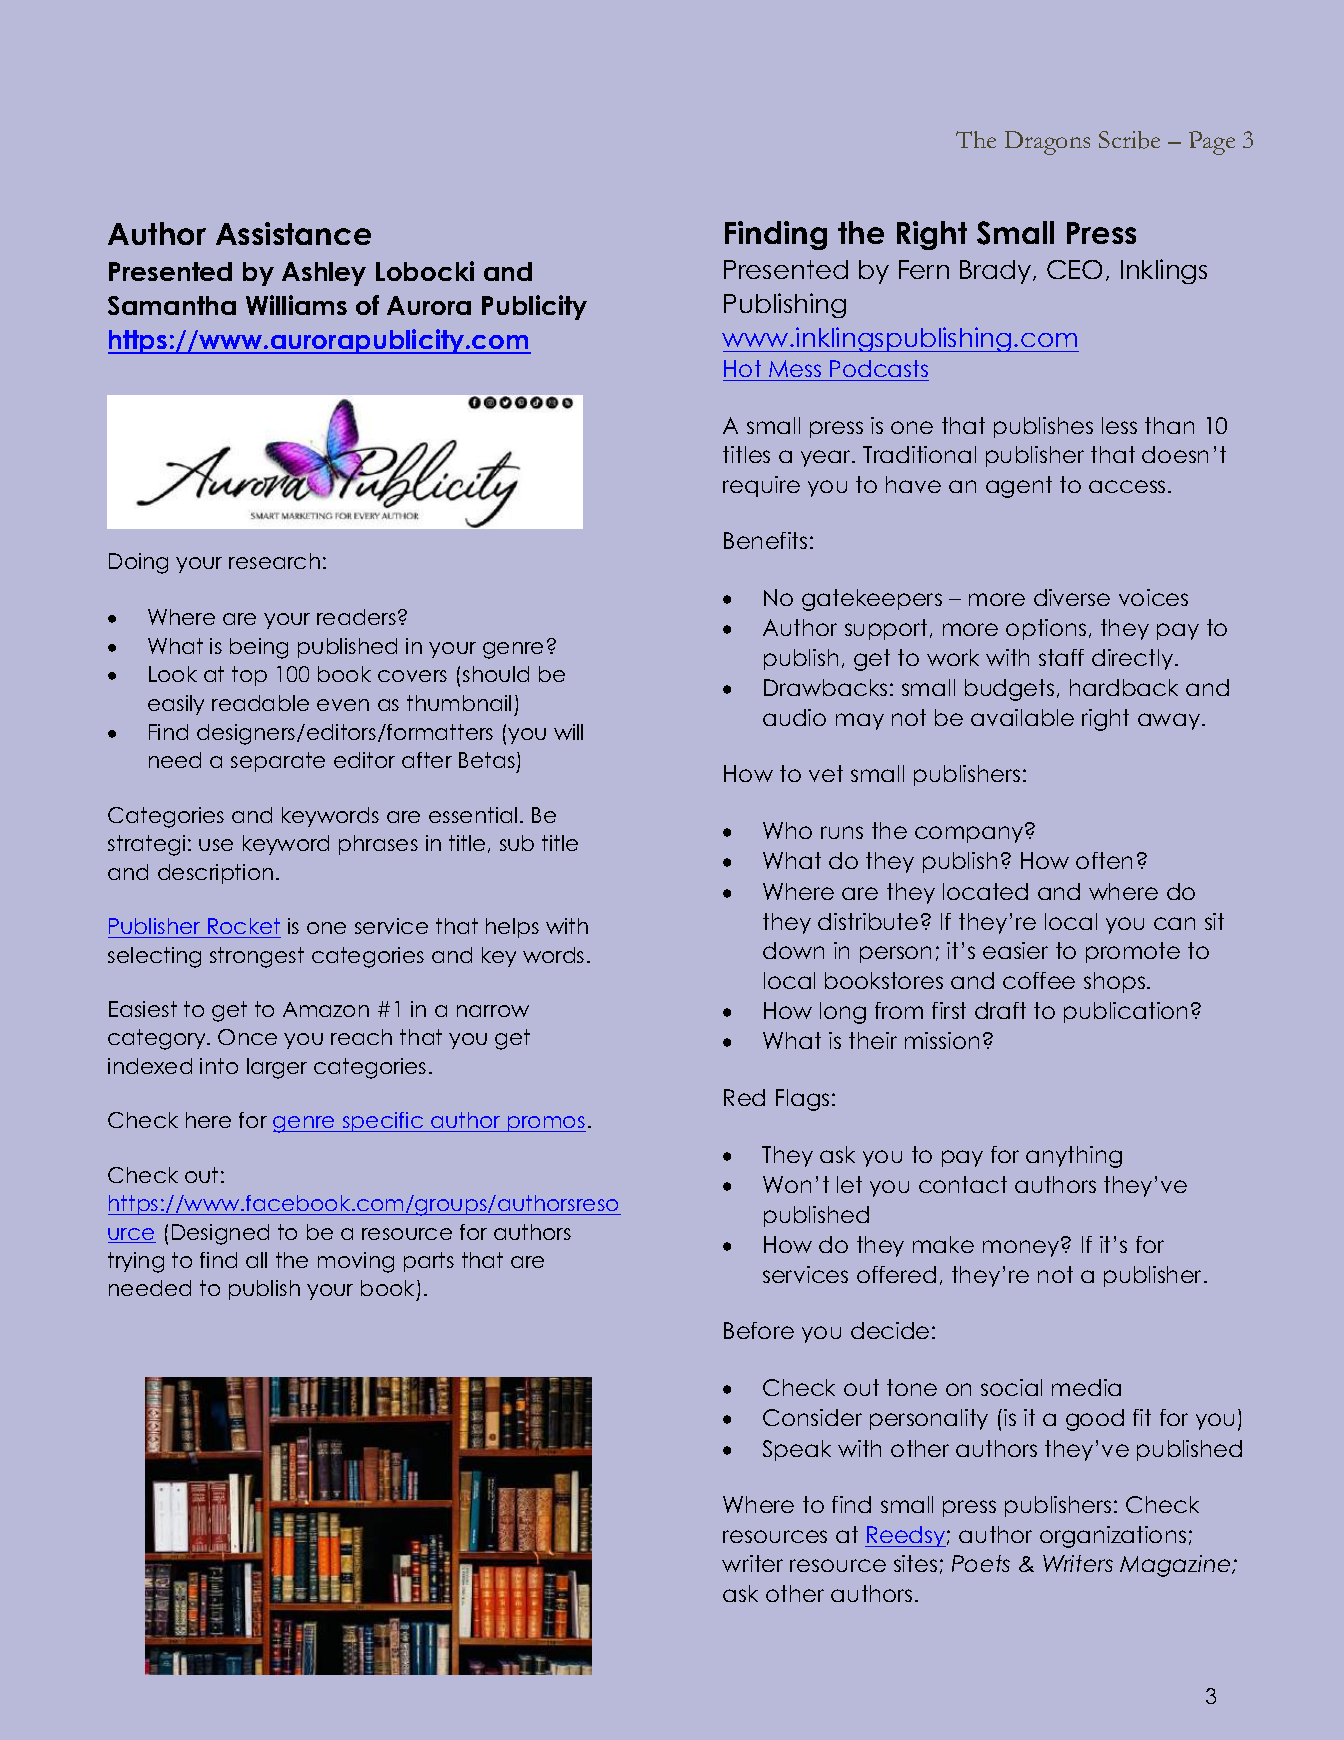 The image size is (1344, 1740). I want to click on publication, so click(1125, 1012).
